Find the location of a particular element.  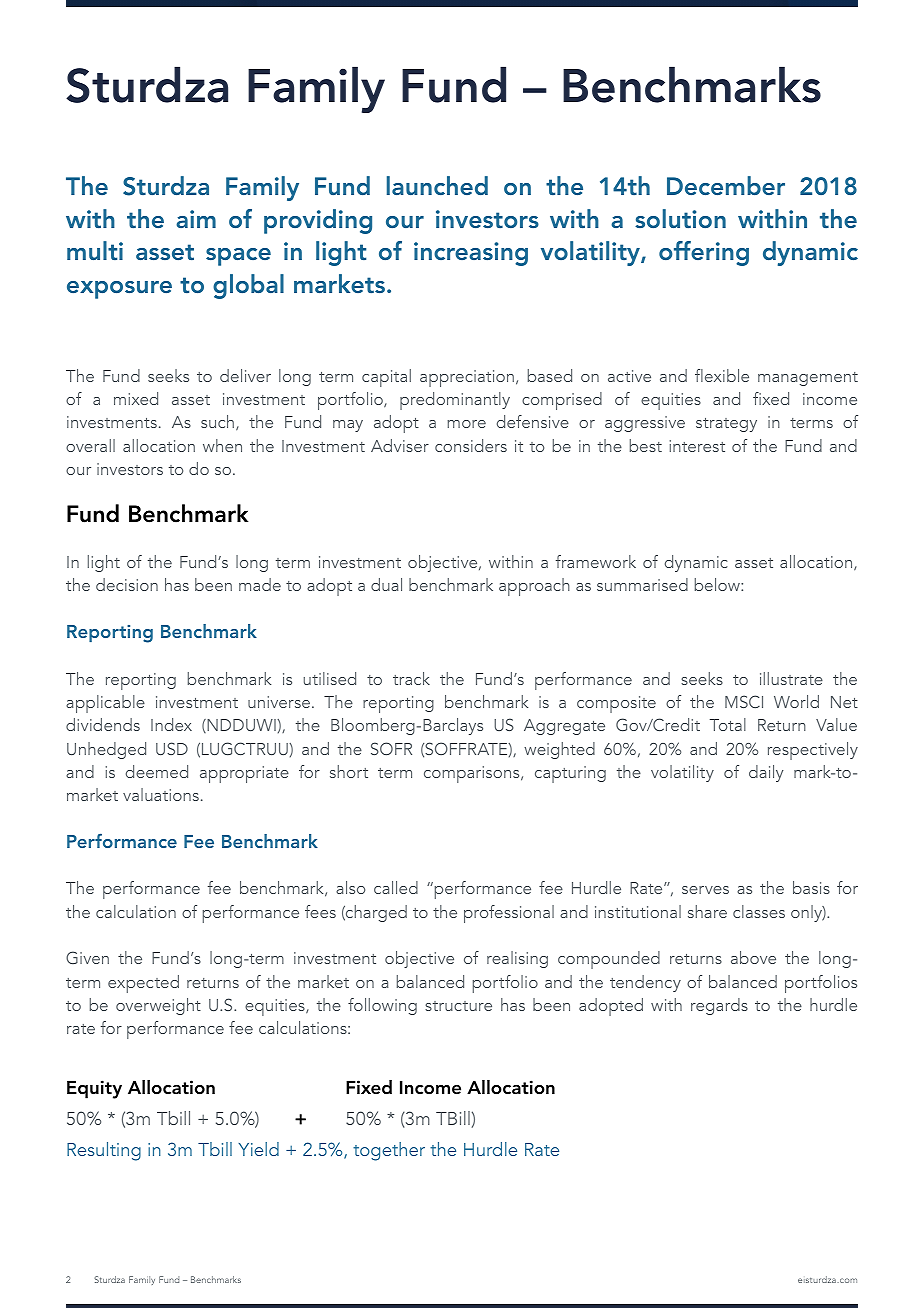

deemed is located at coordinates (157, 771).
